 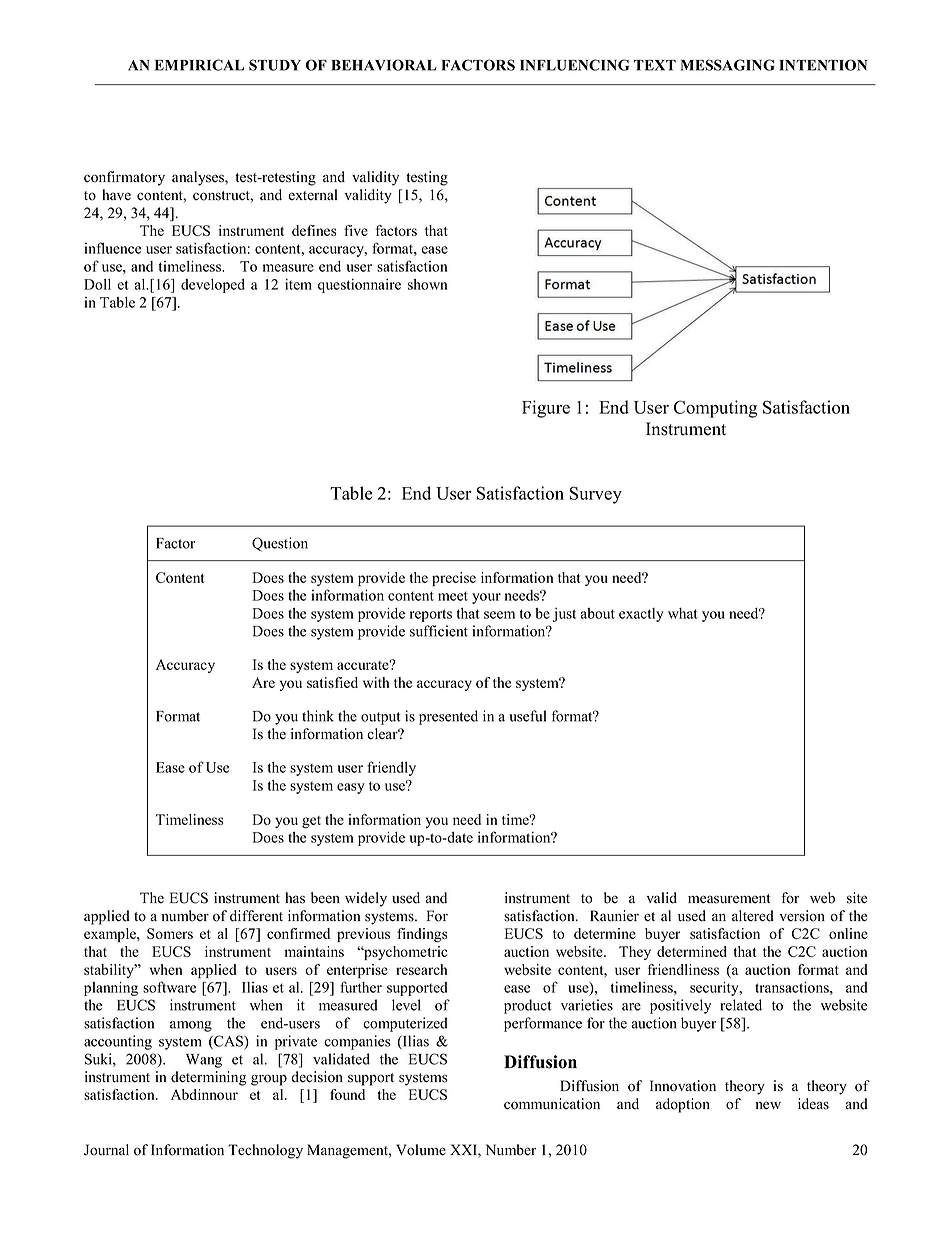 What do you see at coordinates (421, 1150) in the image?
I see `Volume` at bounding box center [421, 1150].
